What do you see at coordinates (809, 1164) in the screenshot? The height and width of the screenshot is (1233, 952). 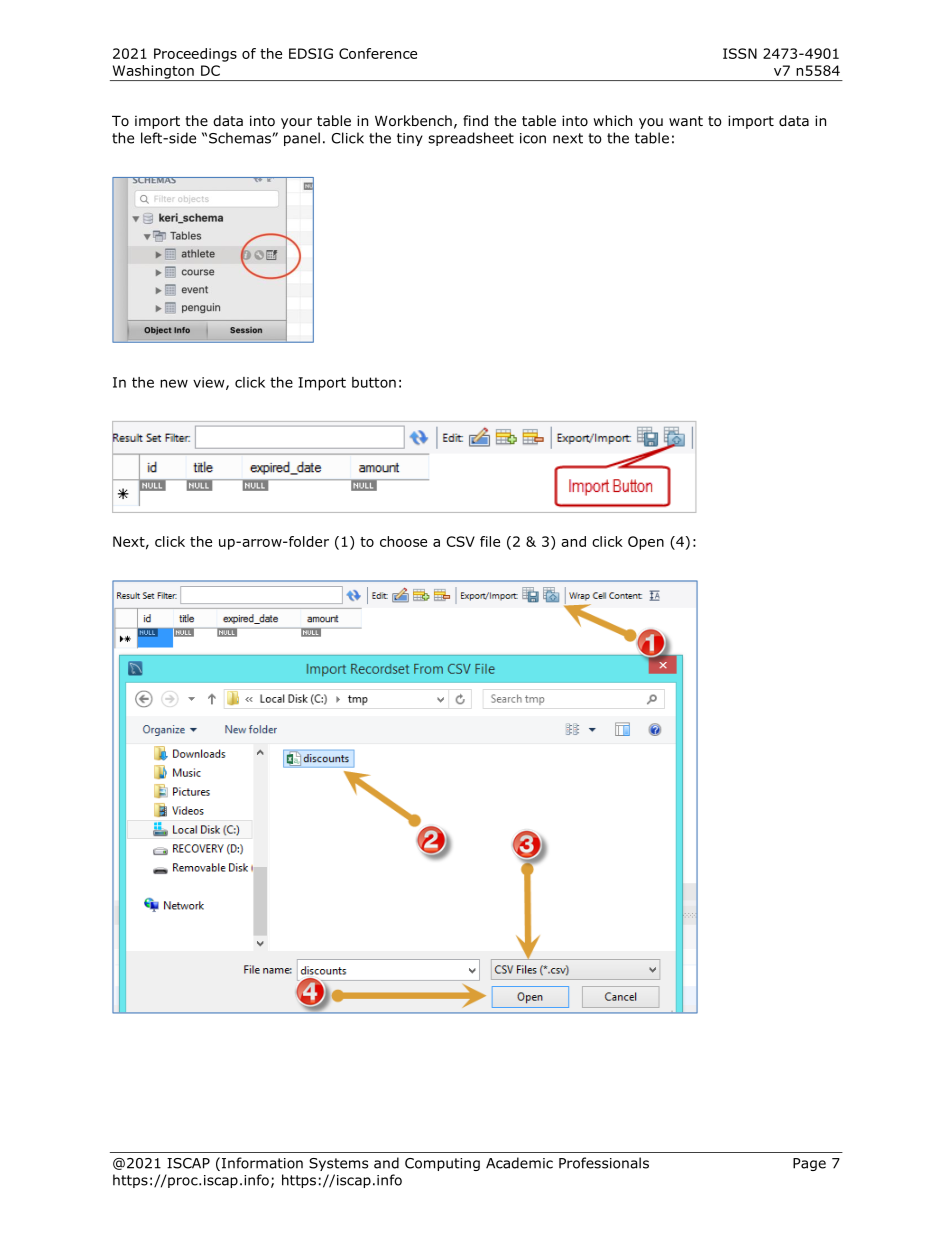 I see `Page` at bounding box center [809, 1164].
